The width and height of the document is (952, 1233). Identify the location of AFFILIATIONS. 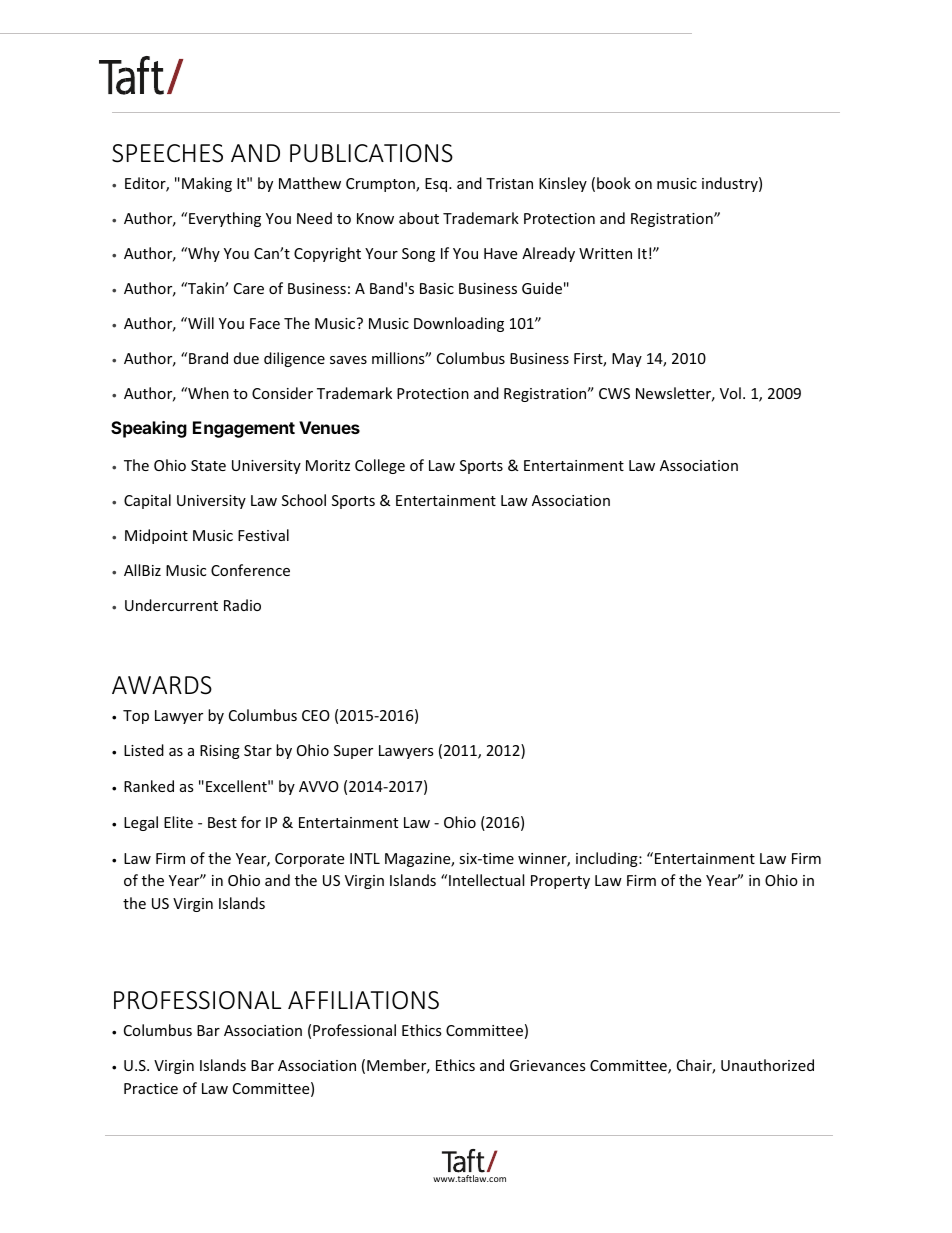
(363, 1000).
